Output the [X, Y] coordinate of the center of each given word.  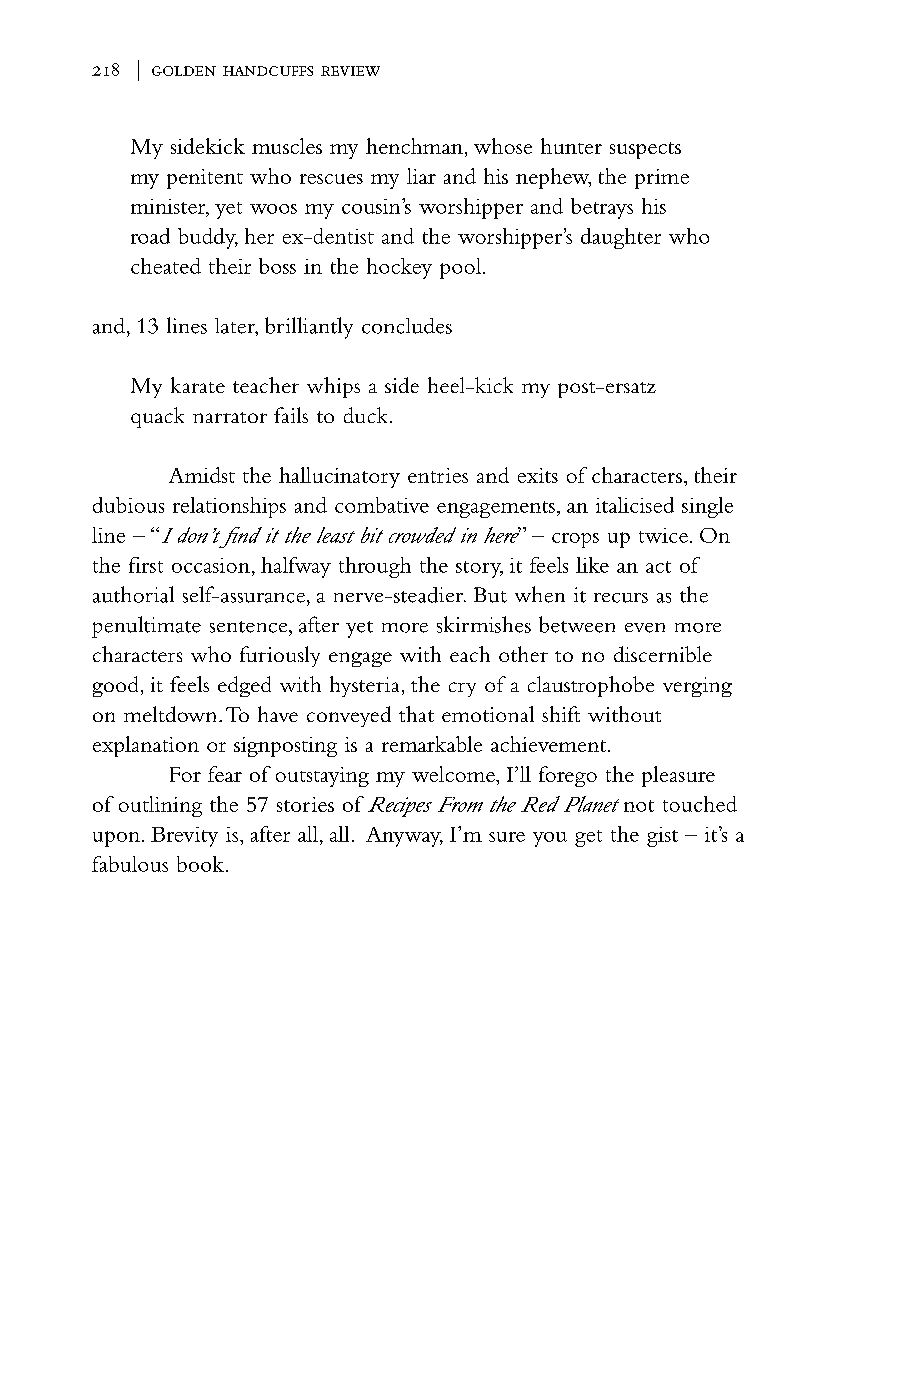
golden [184, 71]
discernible [663, 654]
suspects [645, 150]
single [707, 507]
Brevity [184, 837]
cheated [166, 266]
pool [462, 268]
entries [438, 475]
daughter [621, 238]
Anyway [404, 837]
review [350, 71]
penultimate [146, 627]
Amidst [202, 475]
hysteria [364, 686]
